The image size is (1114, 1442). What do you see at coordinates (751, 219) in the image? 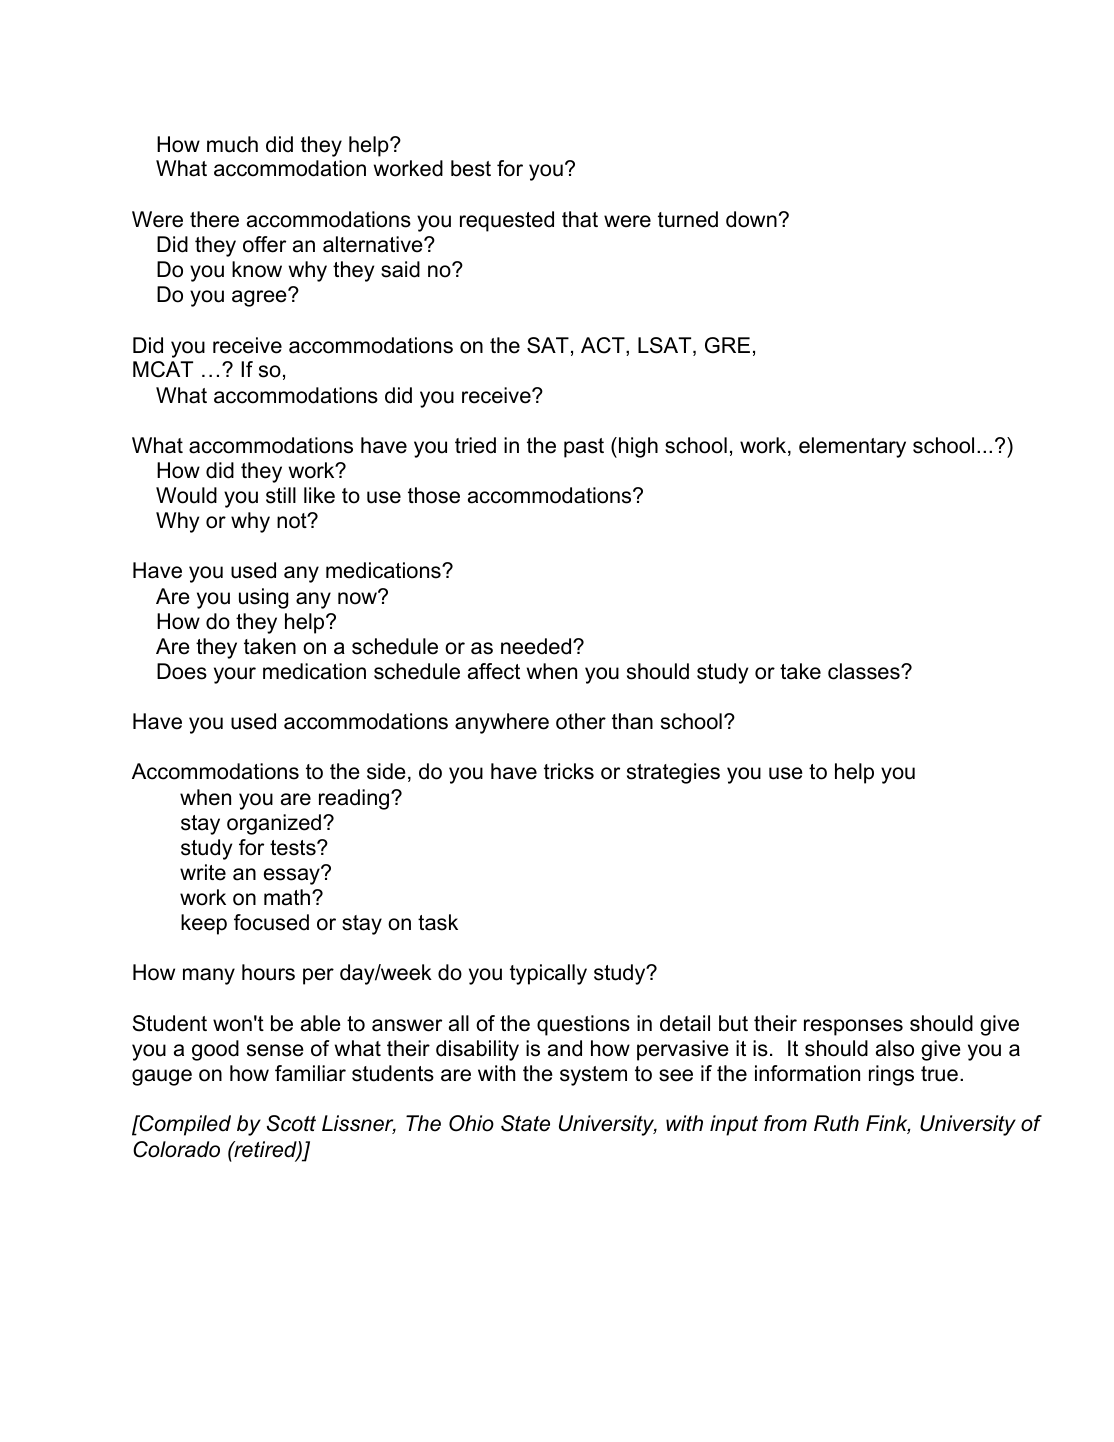
I see `down` at bounding box center [751, 219].
